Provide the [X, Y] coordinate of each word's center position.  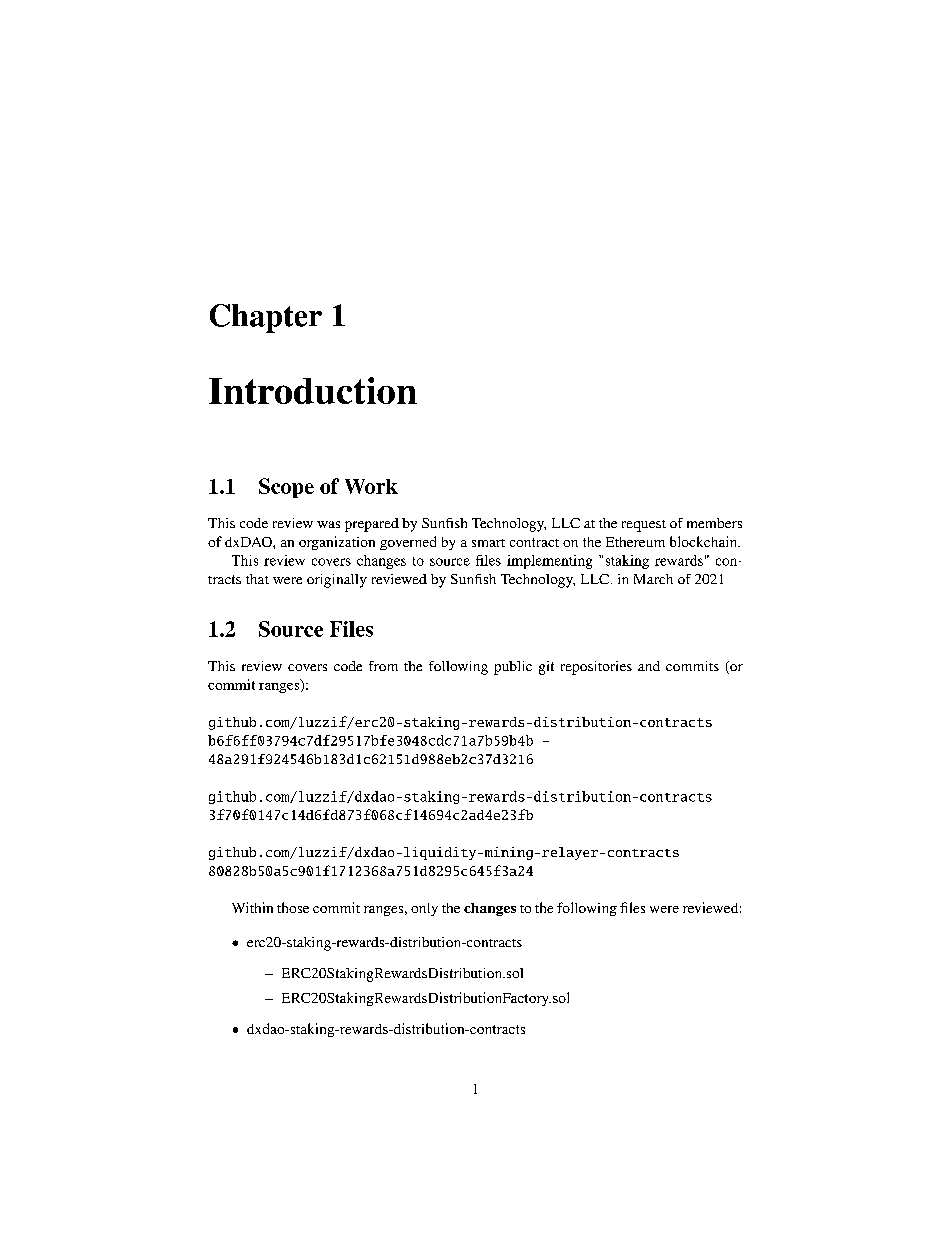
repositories [596, 668]
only [424, 909]
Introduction [313, 390]
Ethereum [635, 542]
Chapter [266, 318]
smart [488, 543]
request [644, 526]
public [513, 668]
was [328, 524]
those [293, 907]
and [649, 666]
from [383, 666]
